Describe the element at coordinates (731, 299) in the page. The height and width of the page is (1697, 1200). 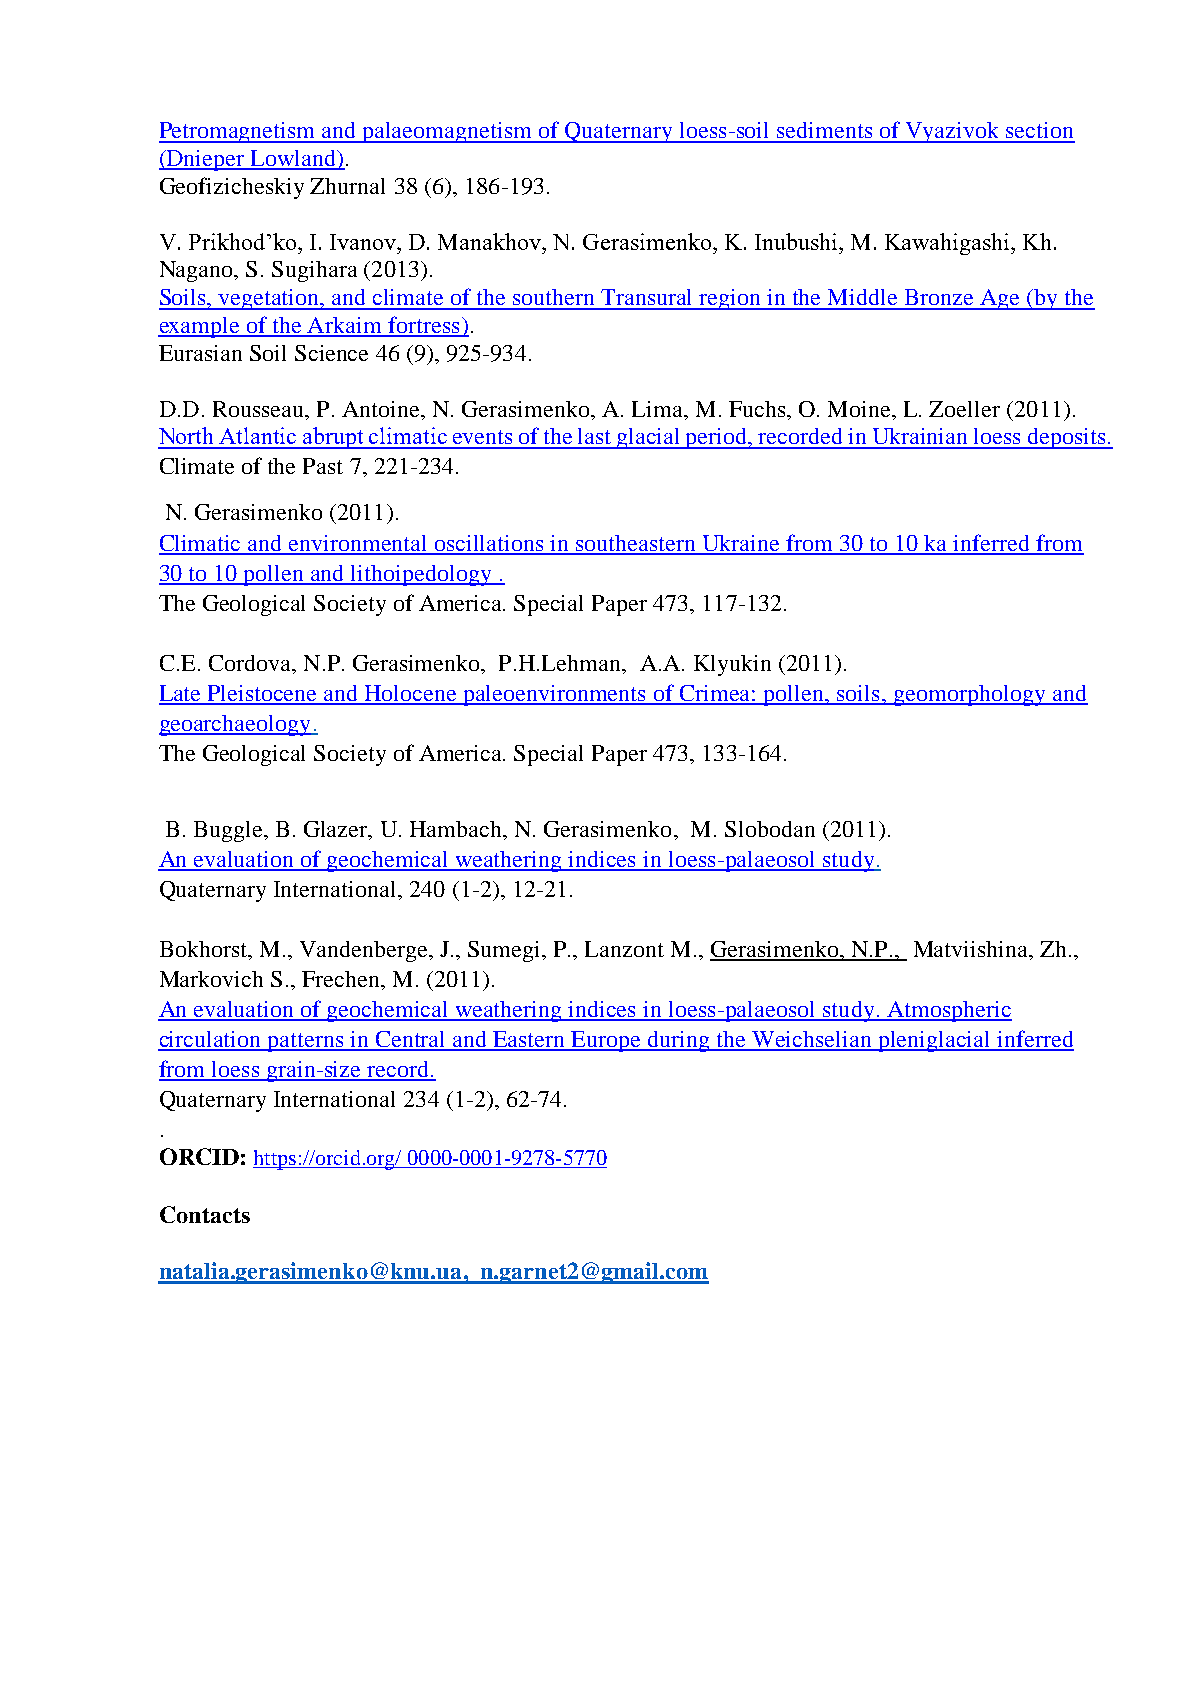
I see `region` at that location.
